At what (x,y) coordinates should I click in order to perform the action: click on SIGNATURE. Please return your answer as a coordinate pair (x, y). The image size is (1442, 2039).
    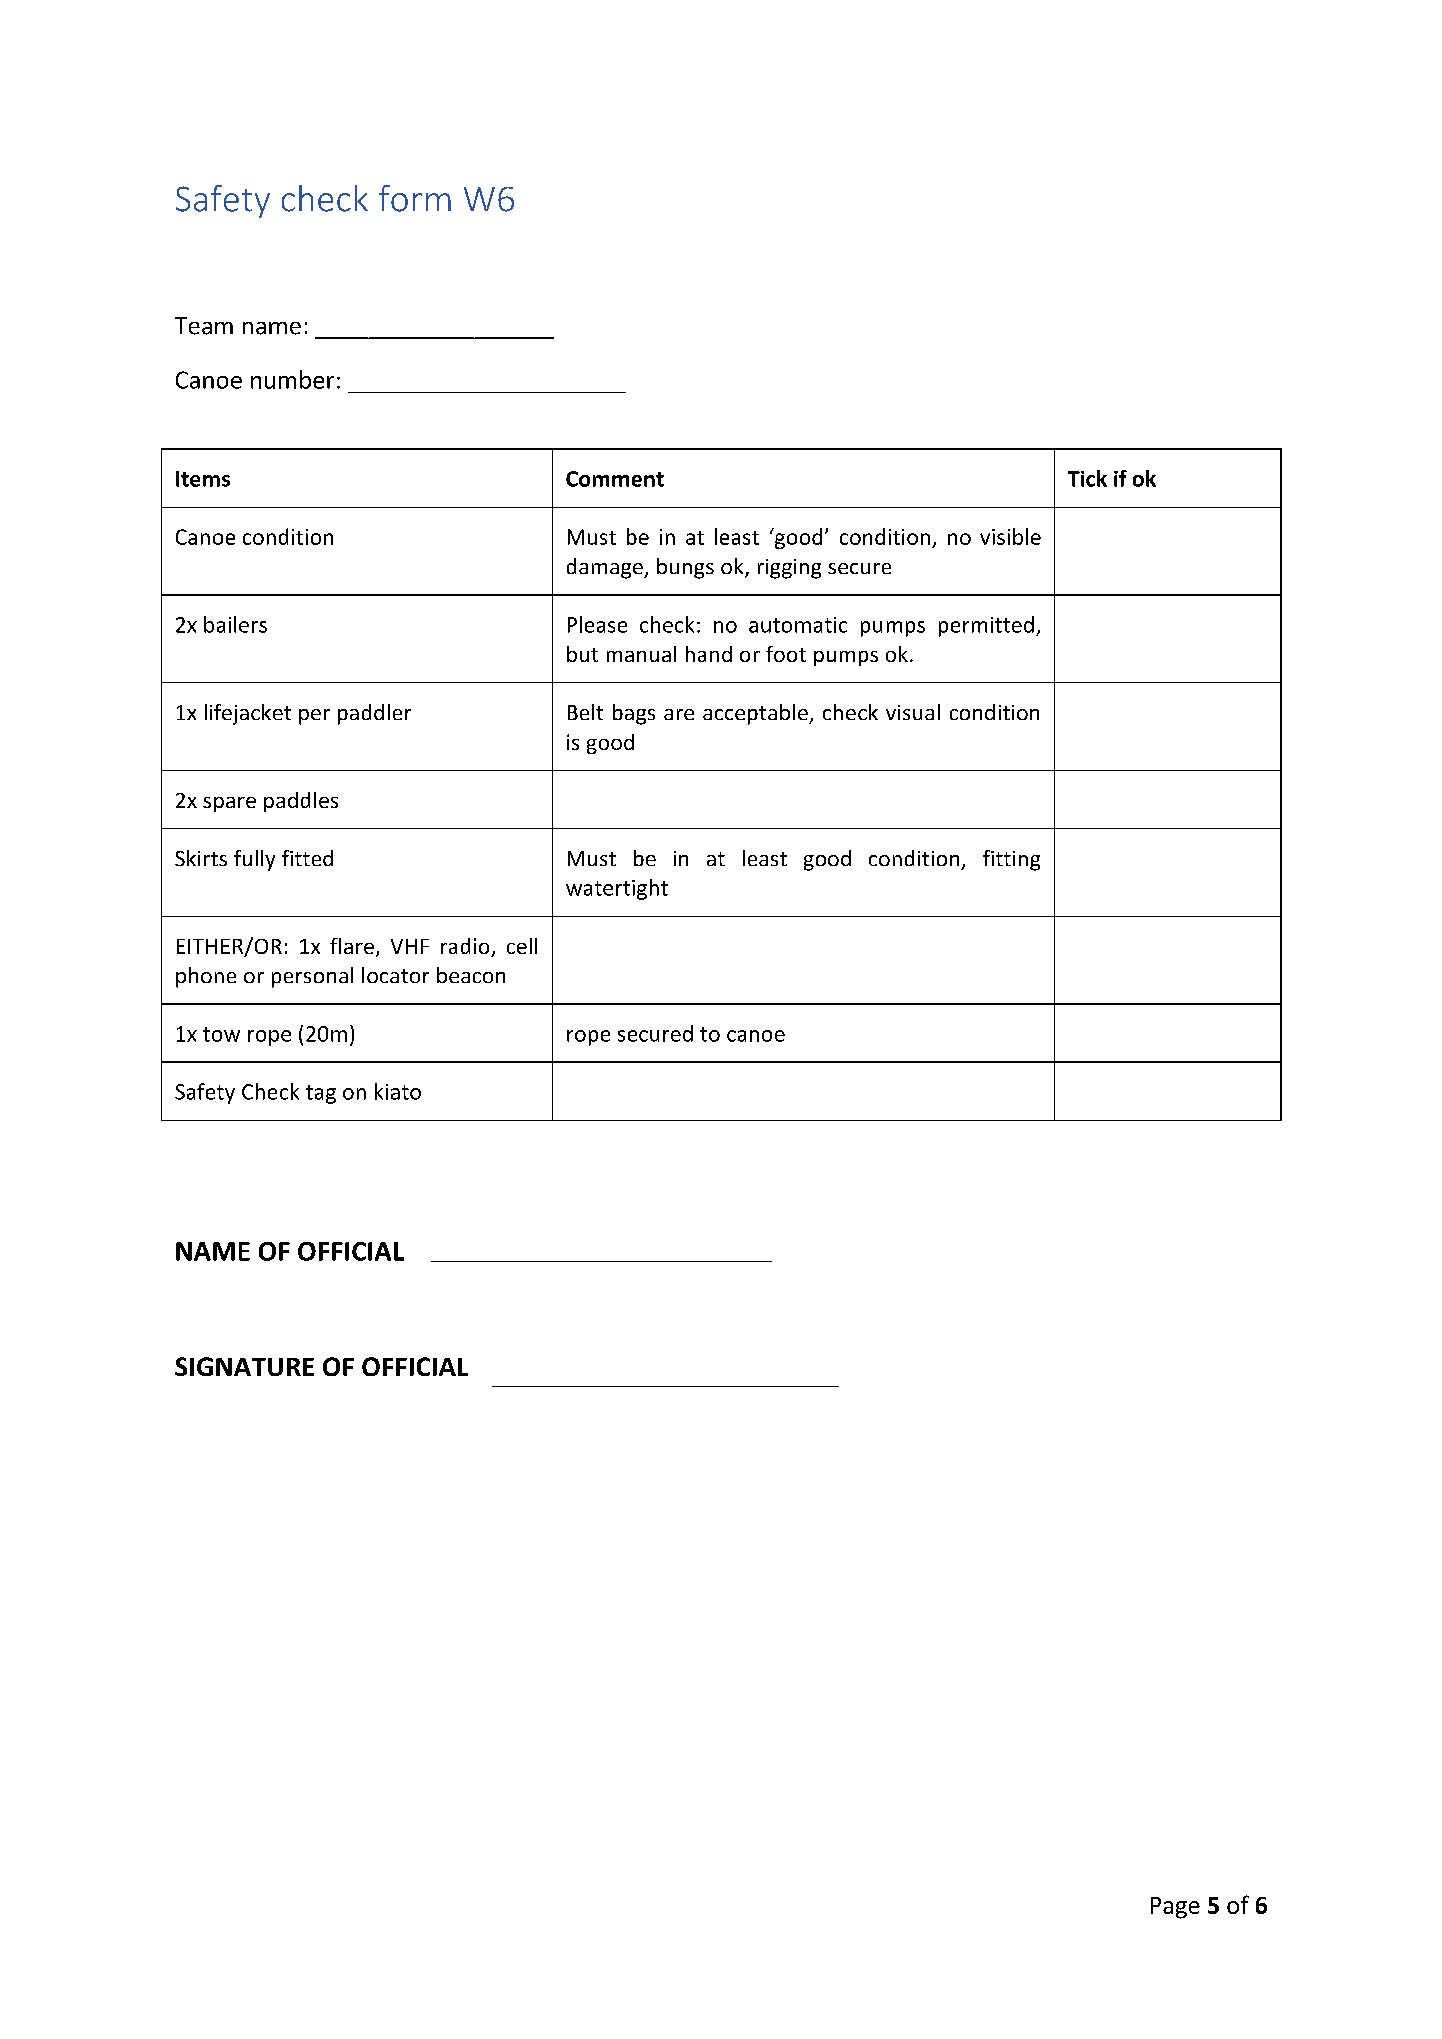
    Looking at the image, I should click on (244, 1366).
